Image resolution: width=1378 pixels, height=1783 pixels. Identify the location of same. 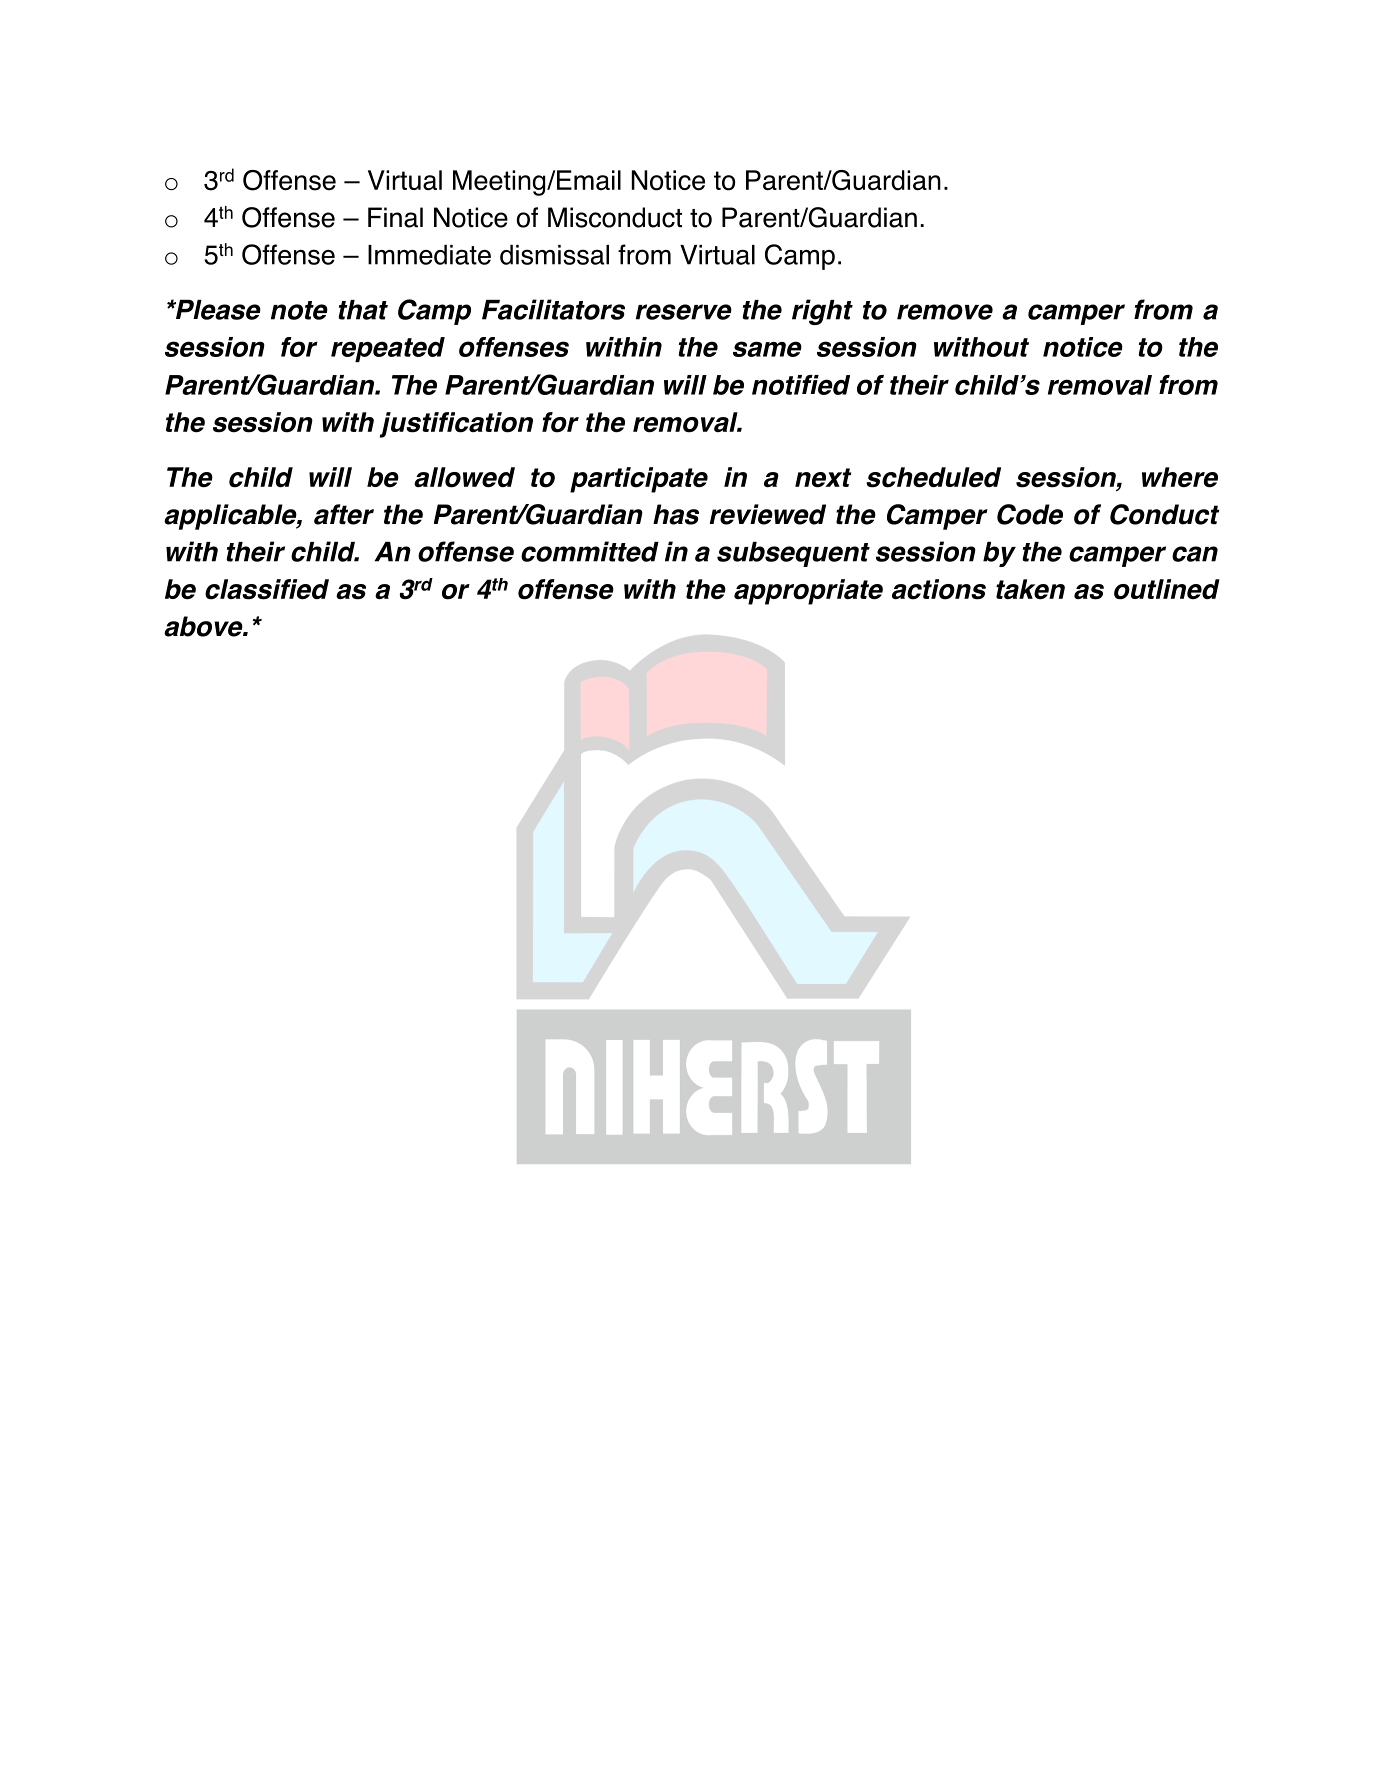
(767, 349).
